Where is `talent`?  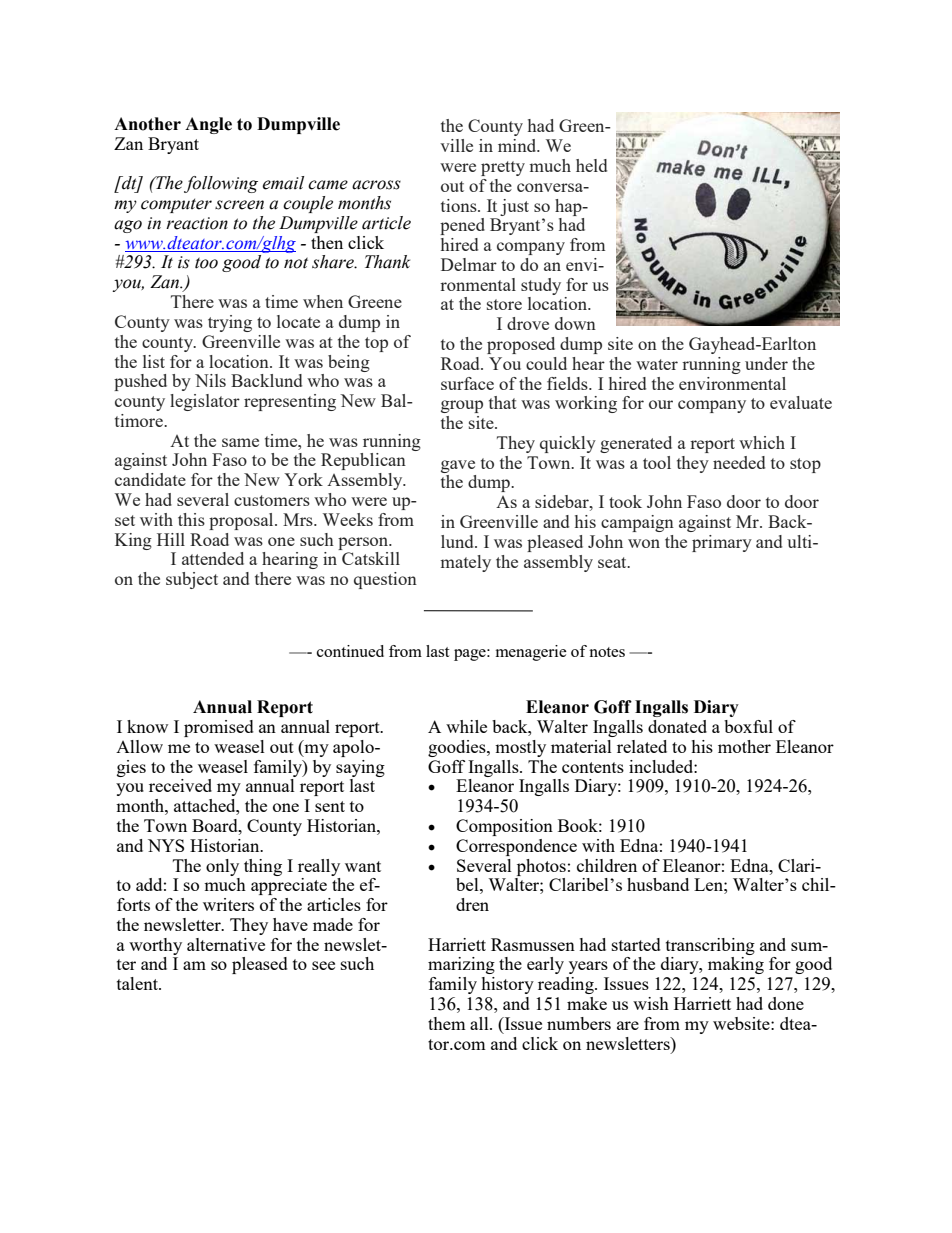
talent is located at coordinates (138, 983).
